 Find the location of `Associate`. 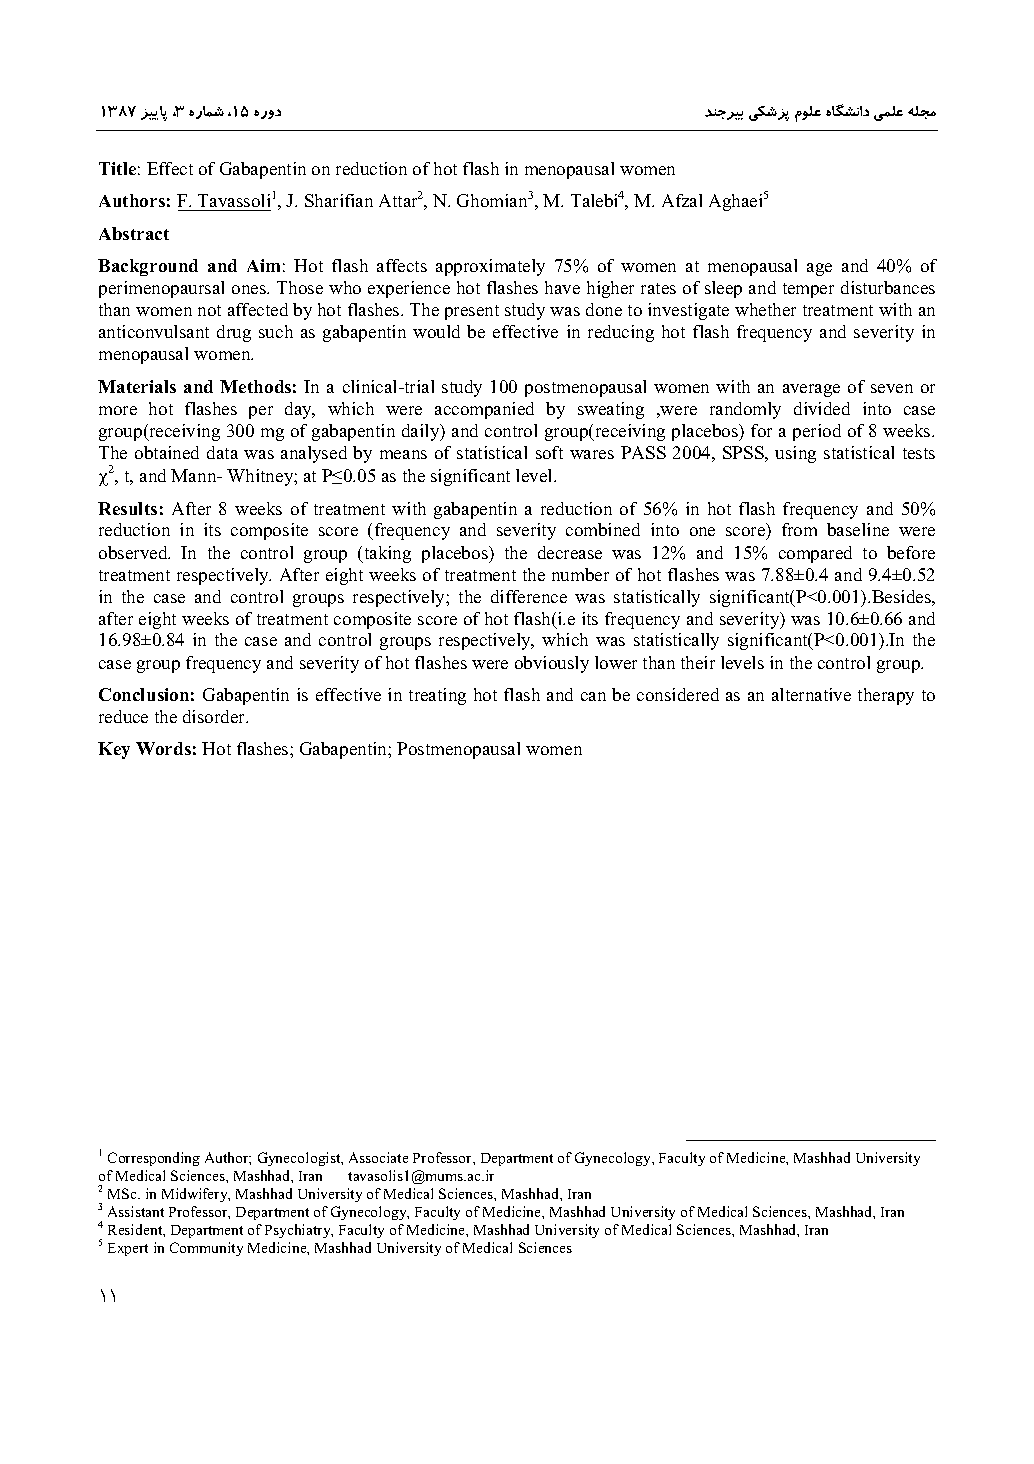

Associate is located at coordinates (378, 1157).
